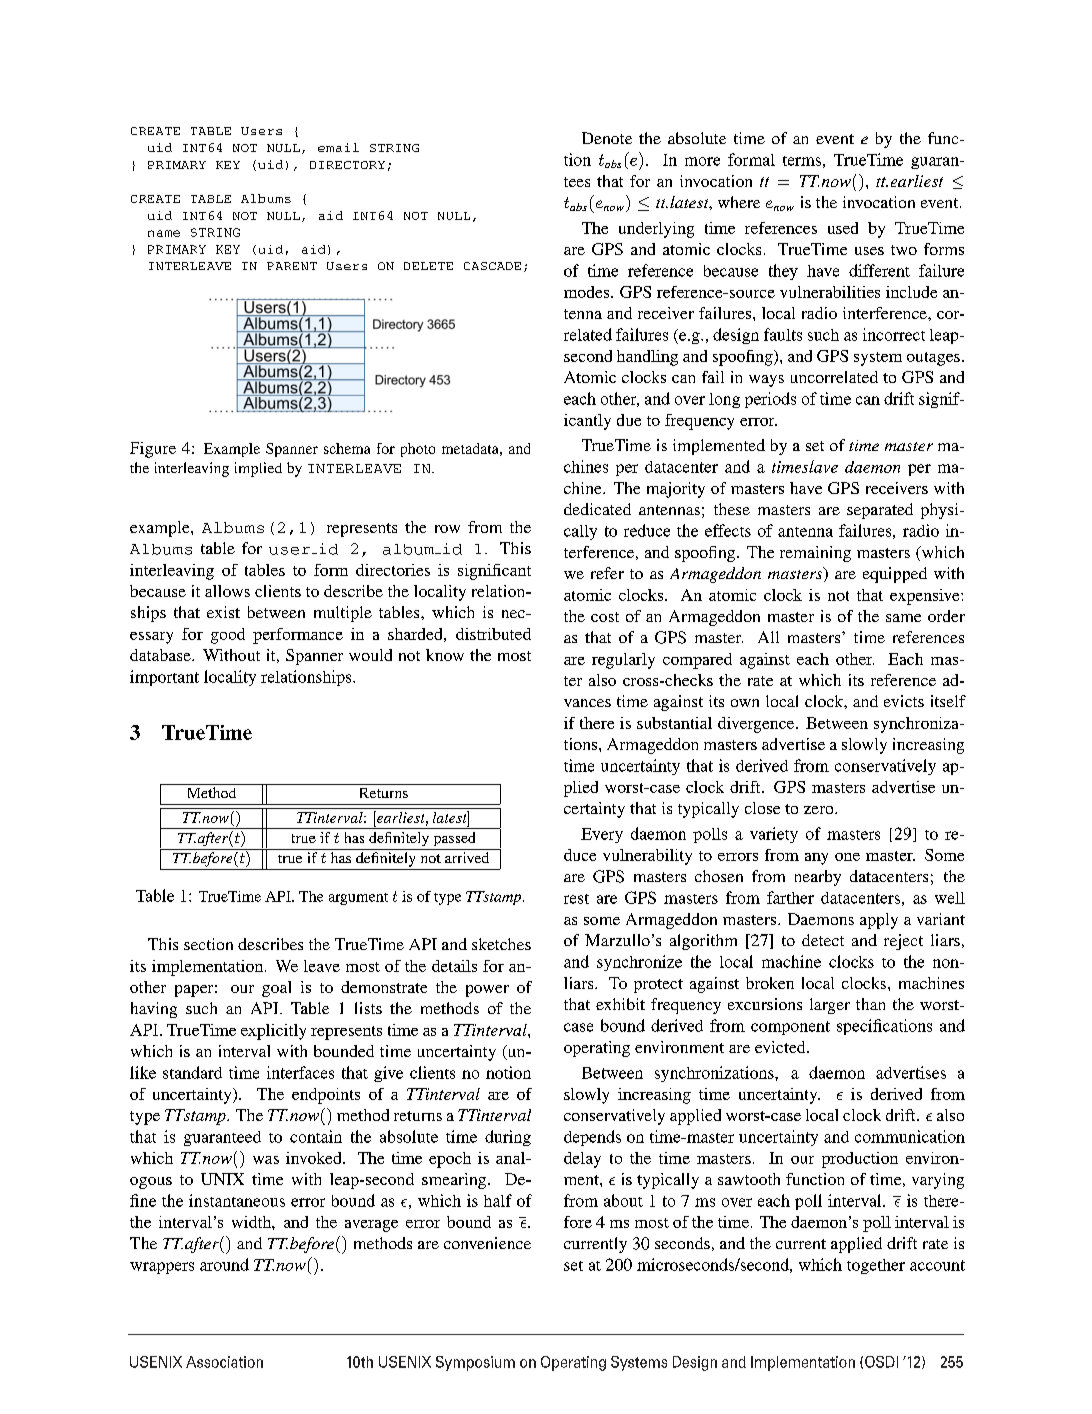 This document has height=1414, width=1092. What do you see at coordinates (576, 899) in the document?
I see `rest` at bounding box center [576, 899].
